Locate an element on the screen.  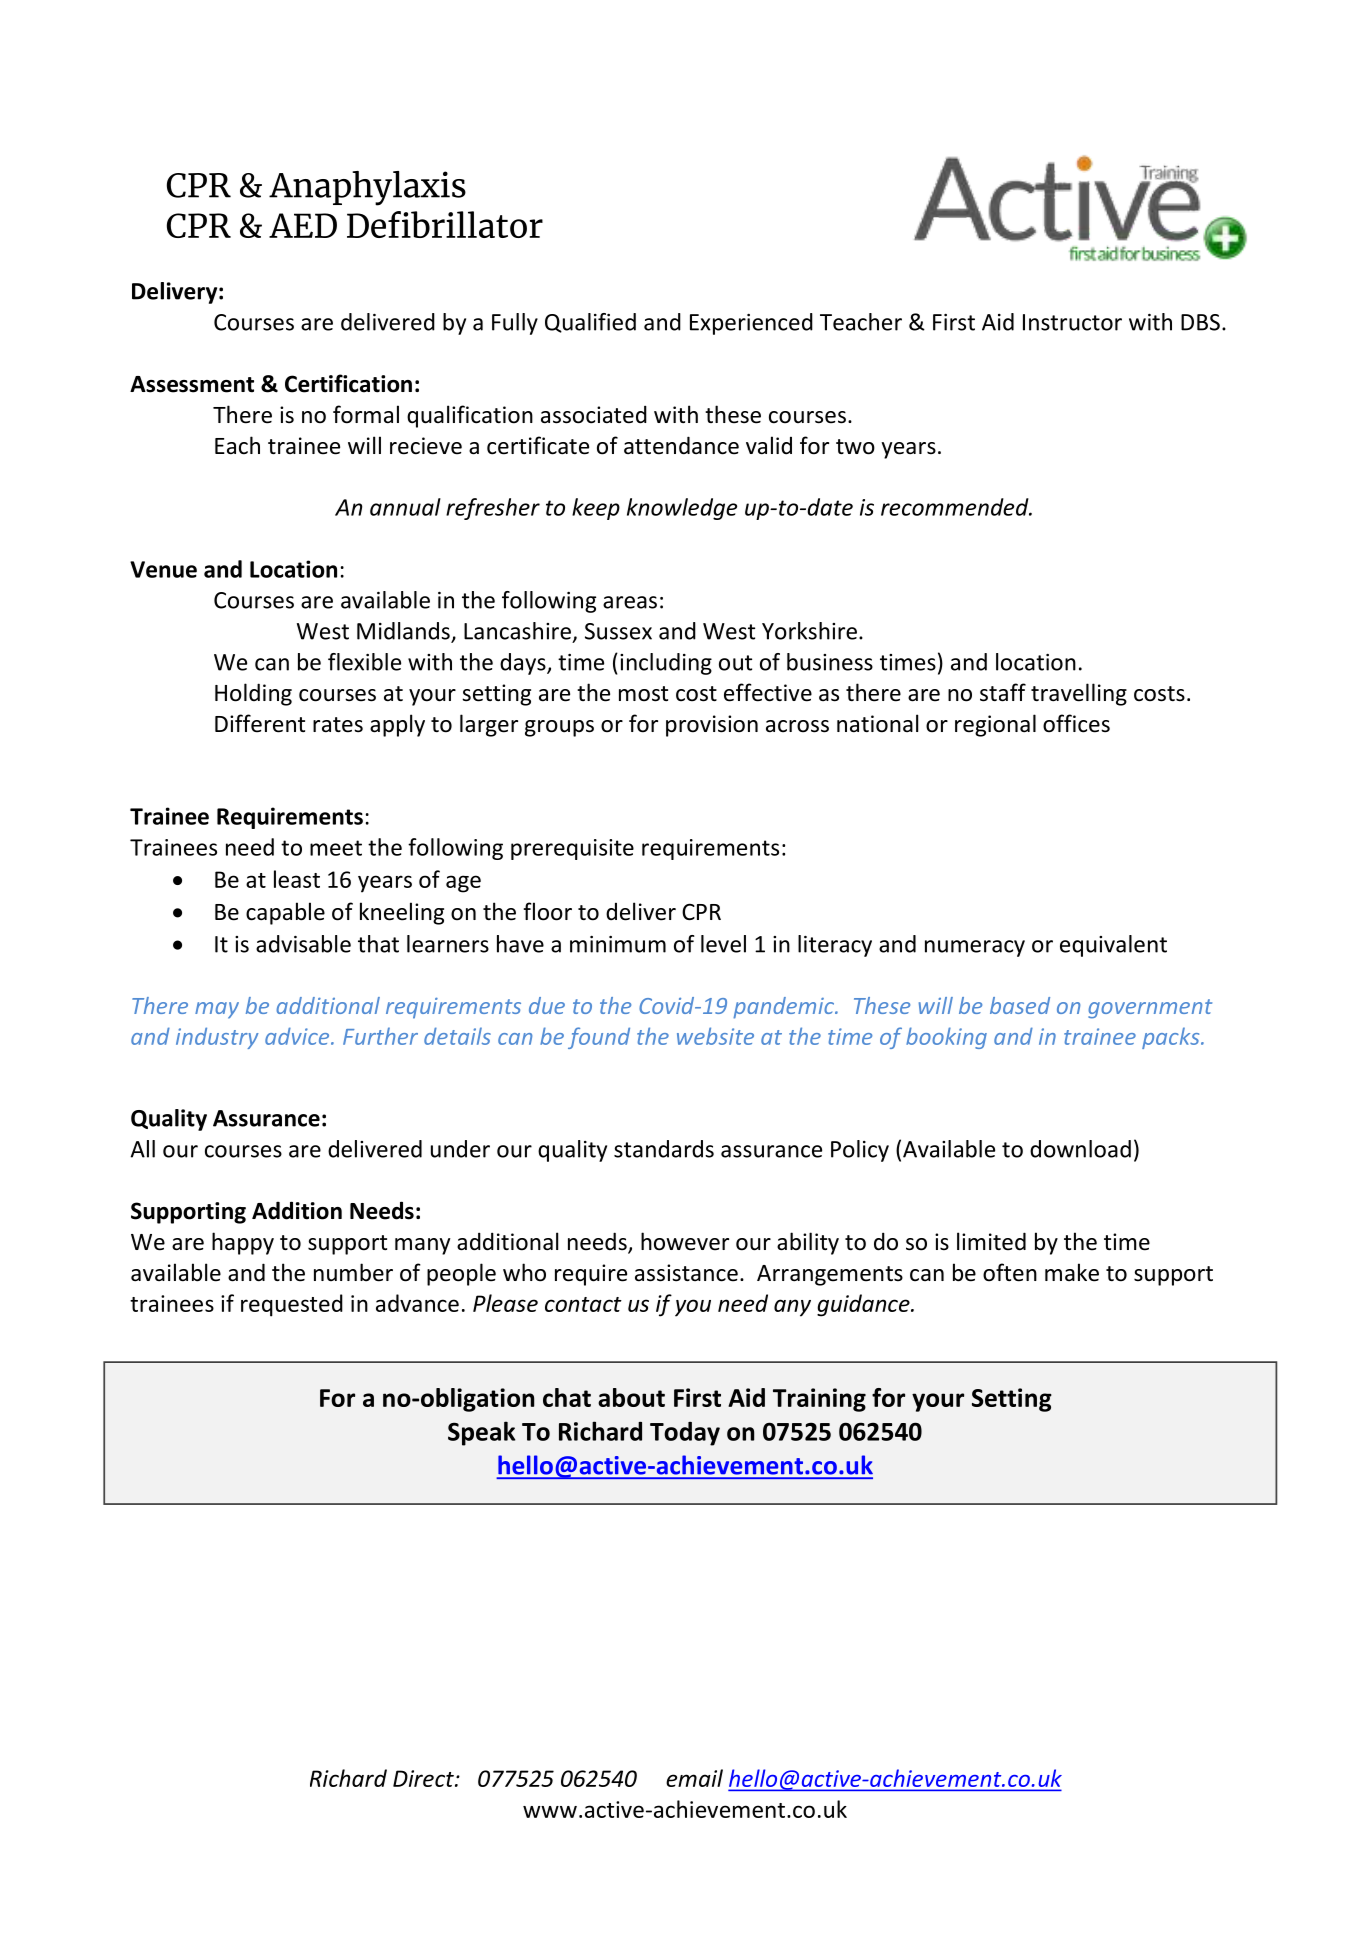
email is located at coordinates (694, 1778).
